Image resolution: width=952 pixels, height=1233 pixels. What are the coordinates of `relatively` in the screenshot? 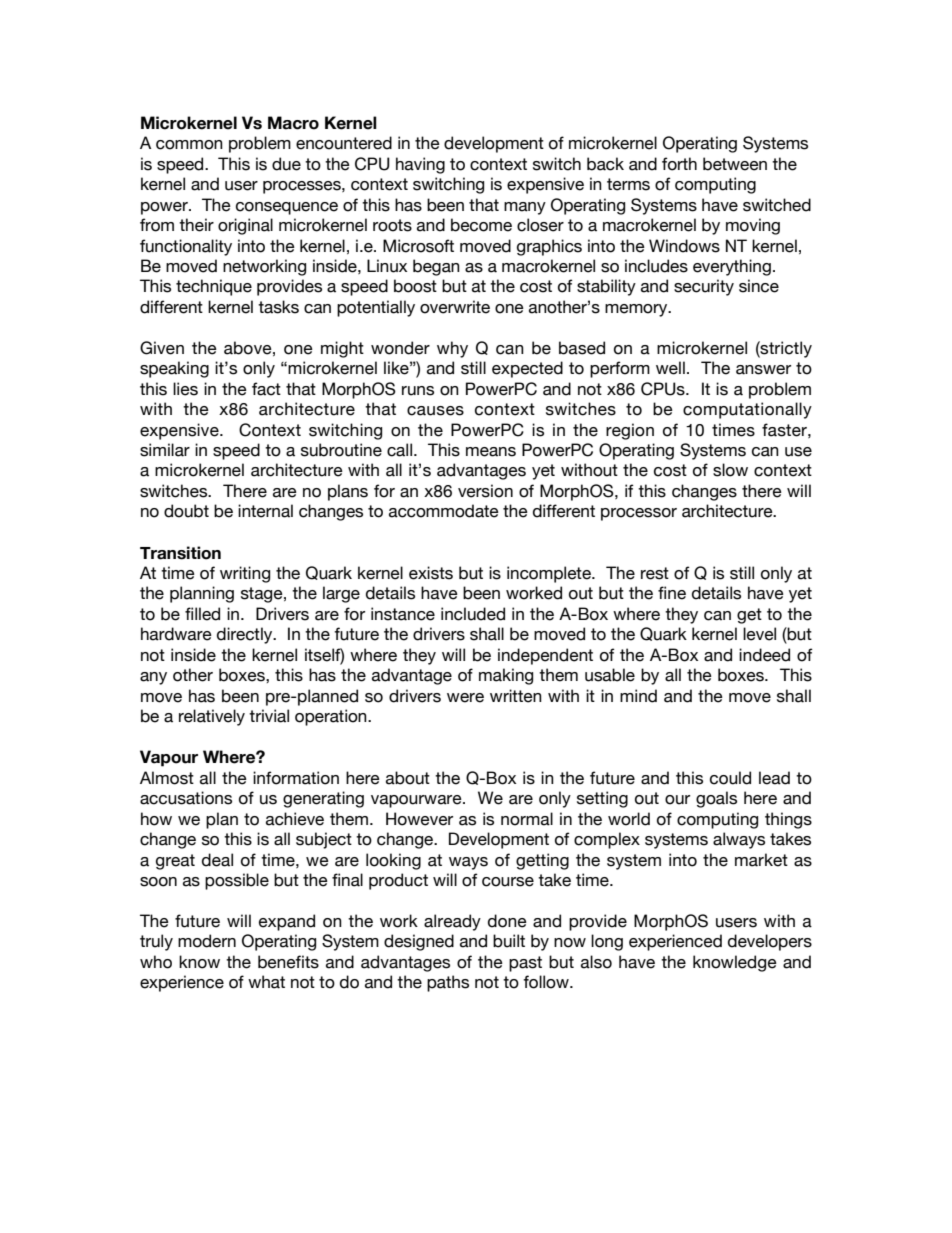 It's located at (212, 717).
